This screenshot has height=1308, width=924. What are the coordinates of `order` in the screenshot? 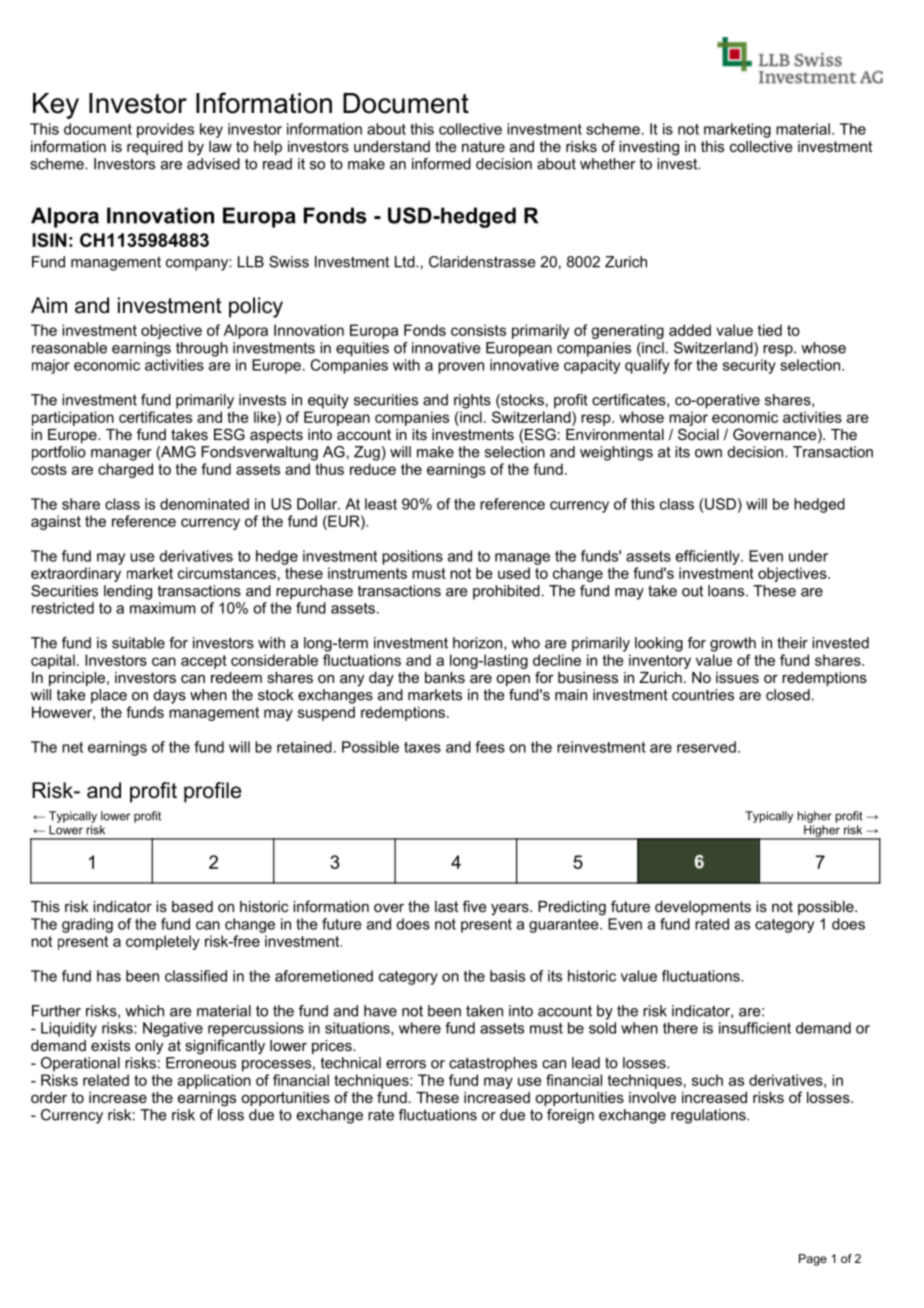 It's located at (49, 1097).
